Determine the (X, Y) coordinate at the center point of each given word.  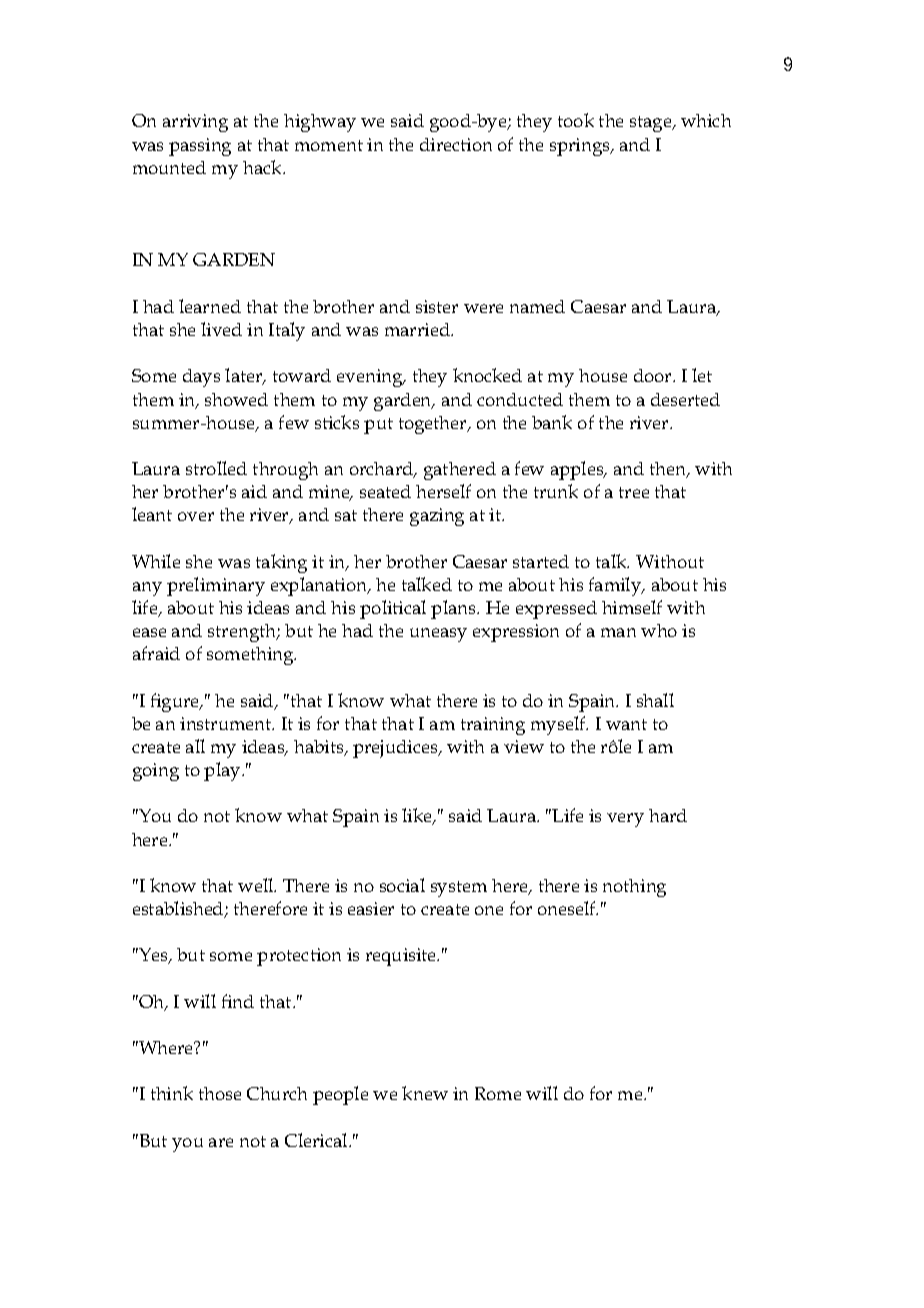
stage (652, 124)
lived (221, 329)
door (654, 375)
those (220, 1093)
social (402, 885)
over (196, 516)
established (179, 909)
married (418, 329)
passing (200, 147)
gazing (437, 517)
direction (456, 144)
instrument (227, 723)
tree (634, 492)
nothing (634, 888)
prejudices (396, 749)
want (626, 724)
